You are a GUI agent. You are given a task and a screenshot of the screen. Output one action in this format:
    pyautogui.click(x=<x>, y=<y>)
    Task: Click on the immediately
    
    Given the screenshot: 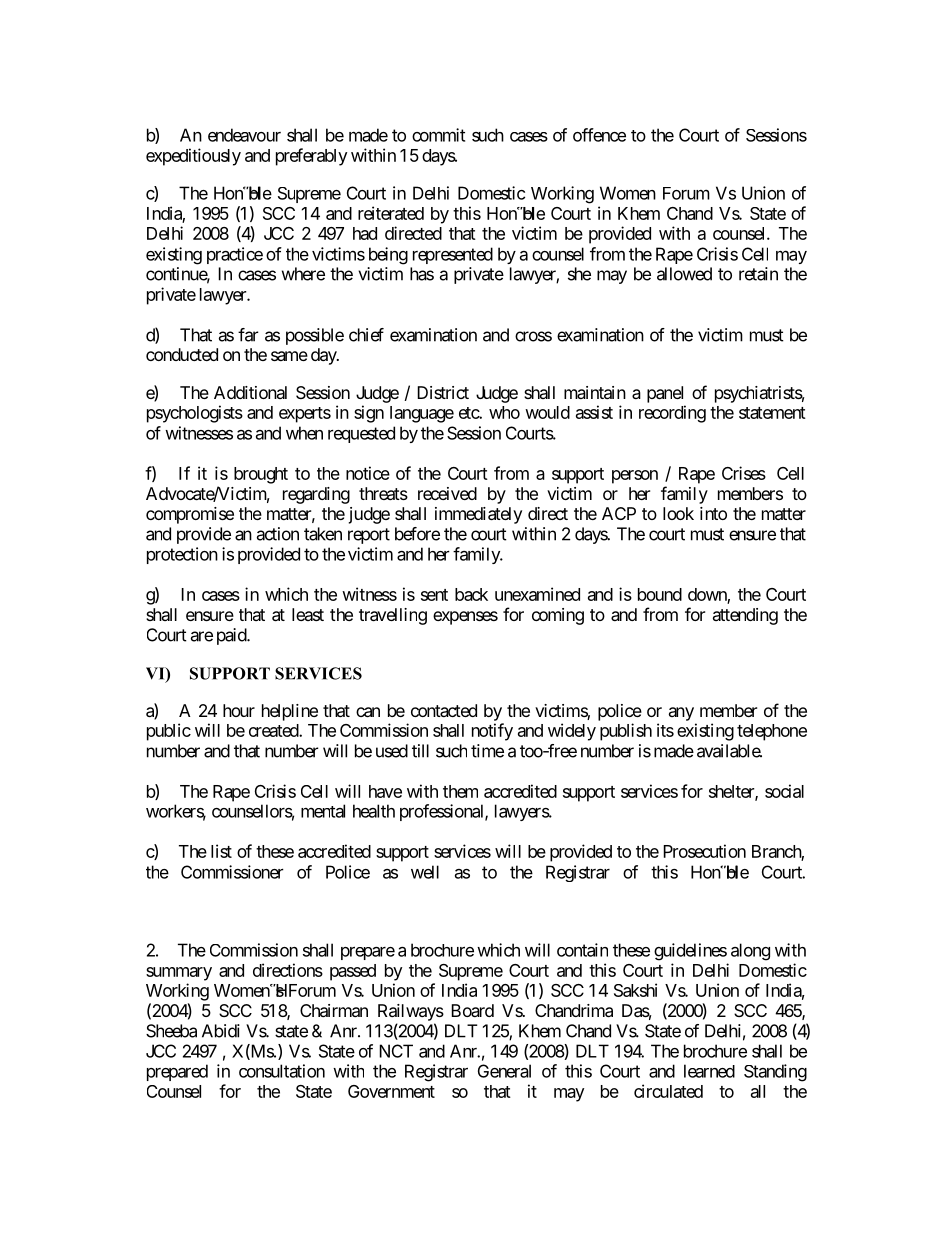 What is the action you would take?
    pyautogui.click(x=478, y=515)
